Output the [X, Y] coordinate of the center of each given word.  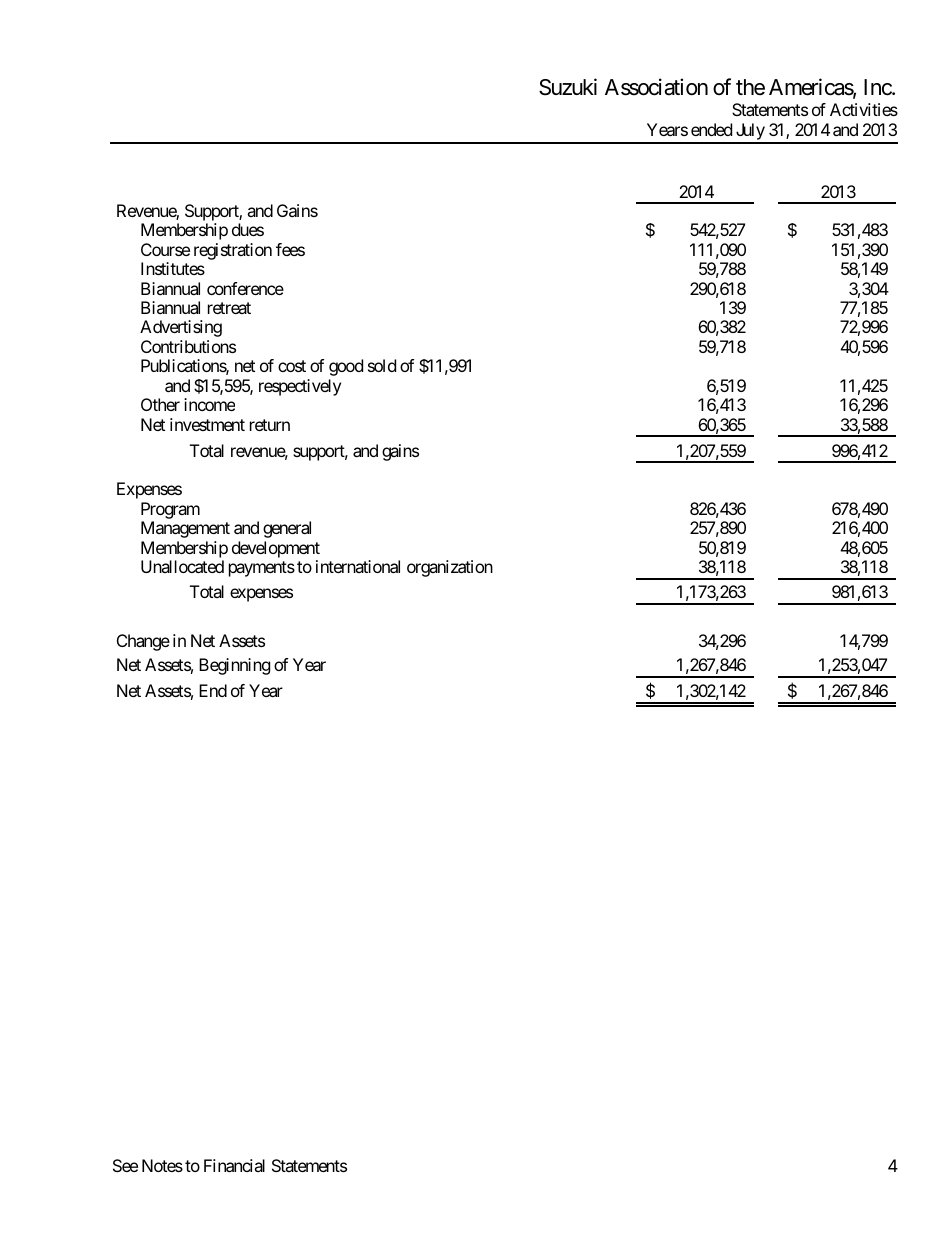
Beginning [234, 666]
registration [233, 251]
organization [450, 568]
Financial [234, 1165]
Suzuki [568, 87]
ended [711, 129]
